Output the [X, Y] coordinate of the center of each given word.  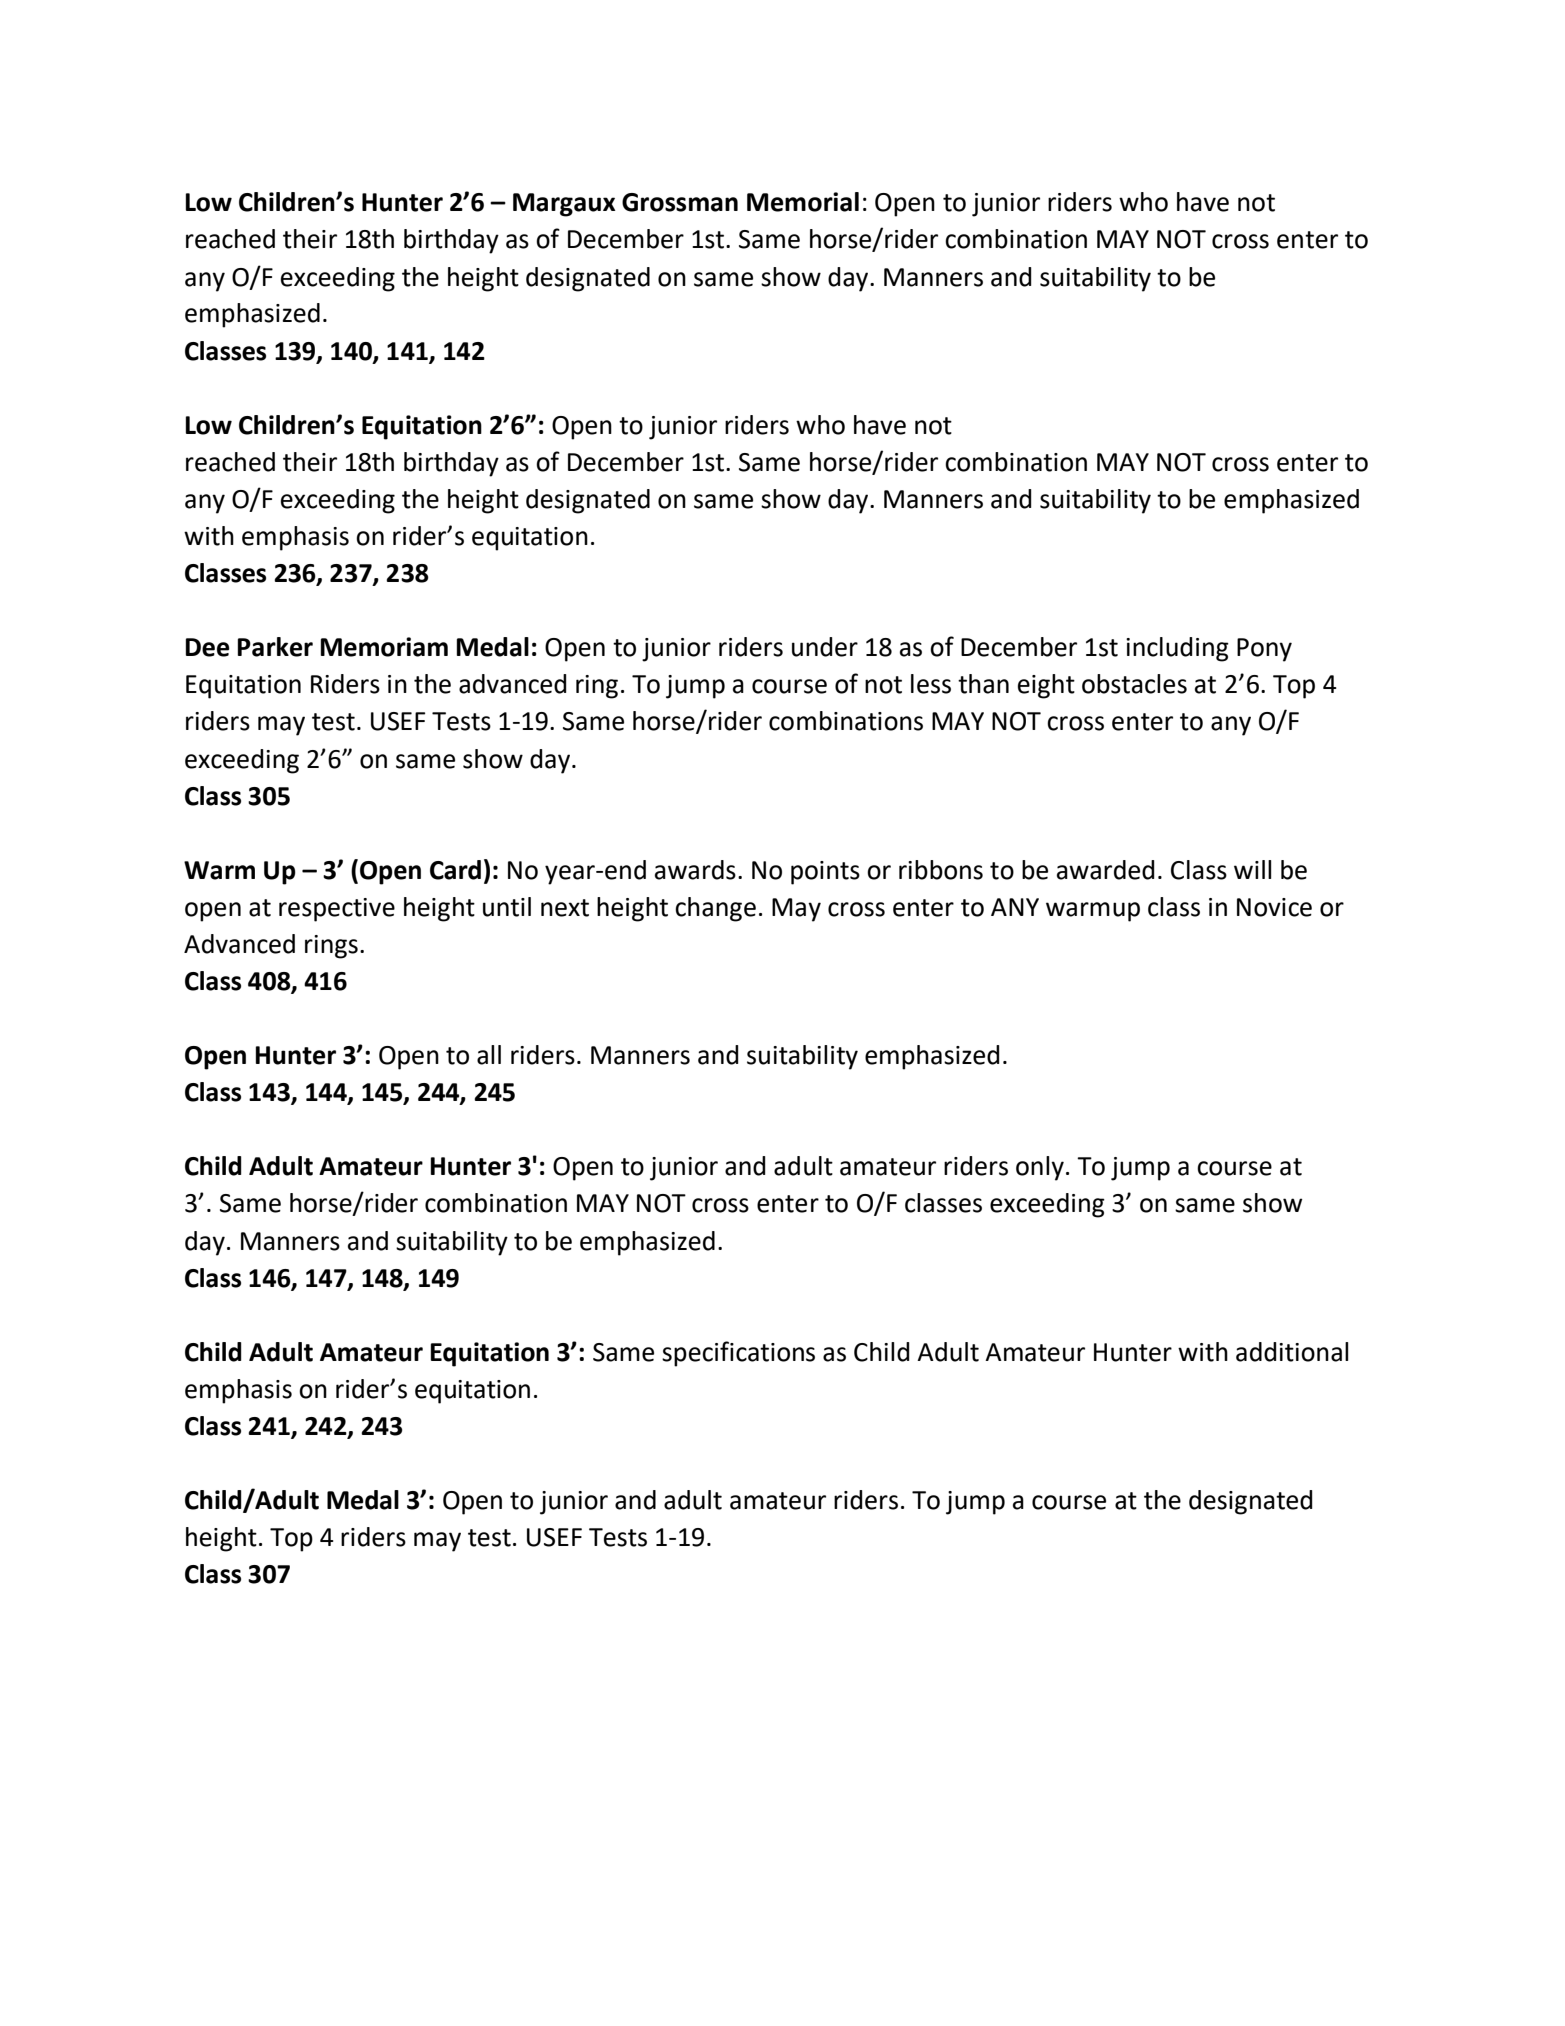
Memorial [803, 202]
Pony [1264, 650]
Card [455, 870]
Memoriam [384, 647]
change [715, 909]
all [489, 1055]
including [1177, 649]
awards [695, 870]
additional [1292, 1352]
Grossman [680, 202]
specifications [738, 1354]
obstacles [1134, 684]
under [825, 647]
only [1040, 1168]
